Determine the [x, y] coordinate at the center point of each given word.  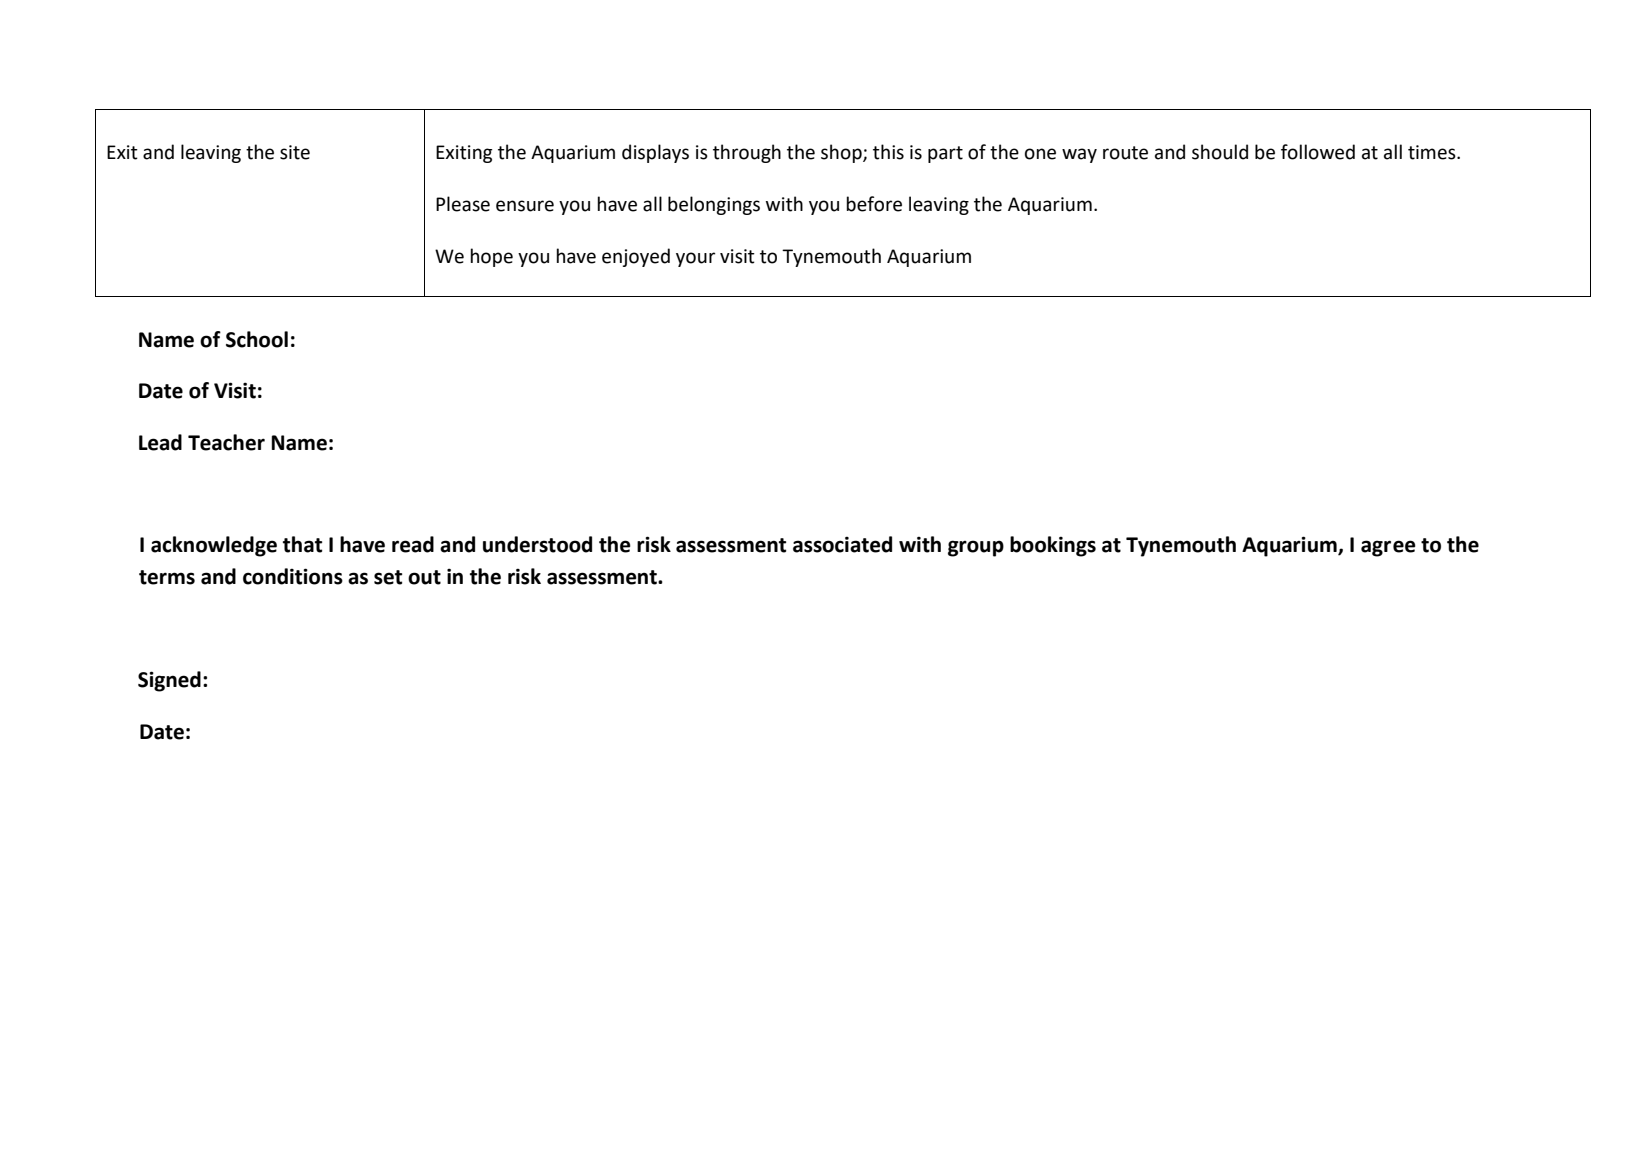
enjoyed [636, 257]
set [388, 577]
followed [1318, 152]
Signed [169, 681]
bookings [1053, 546]
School [257, 339]
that [302, 544]
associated [842, 544]
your [695, 259]
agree [1388, 548]
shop [842, 153]
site [295, 152]
